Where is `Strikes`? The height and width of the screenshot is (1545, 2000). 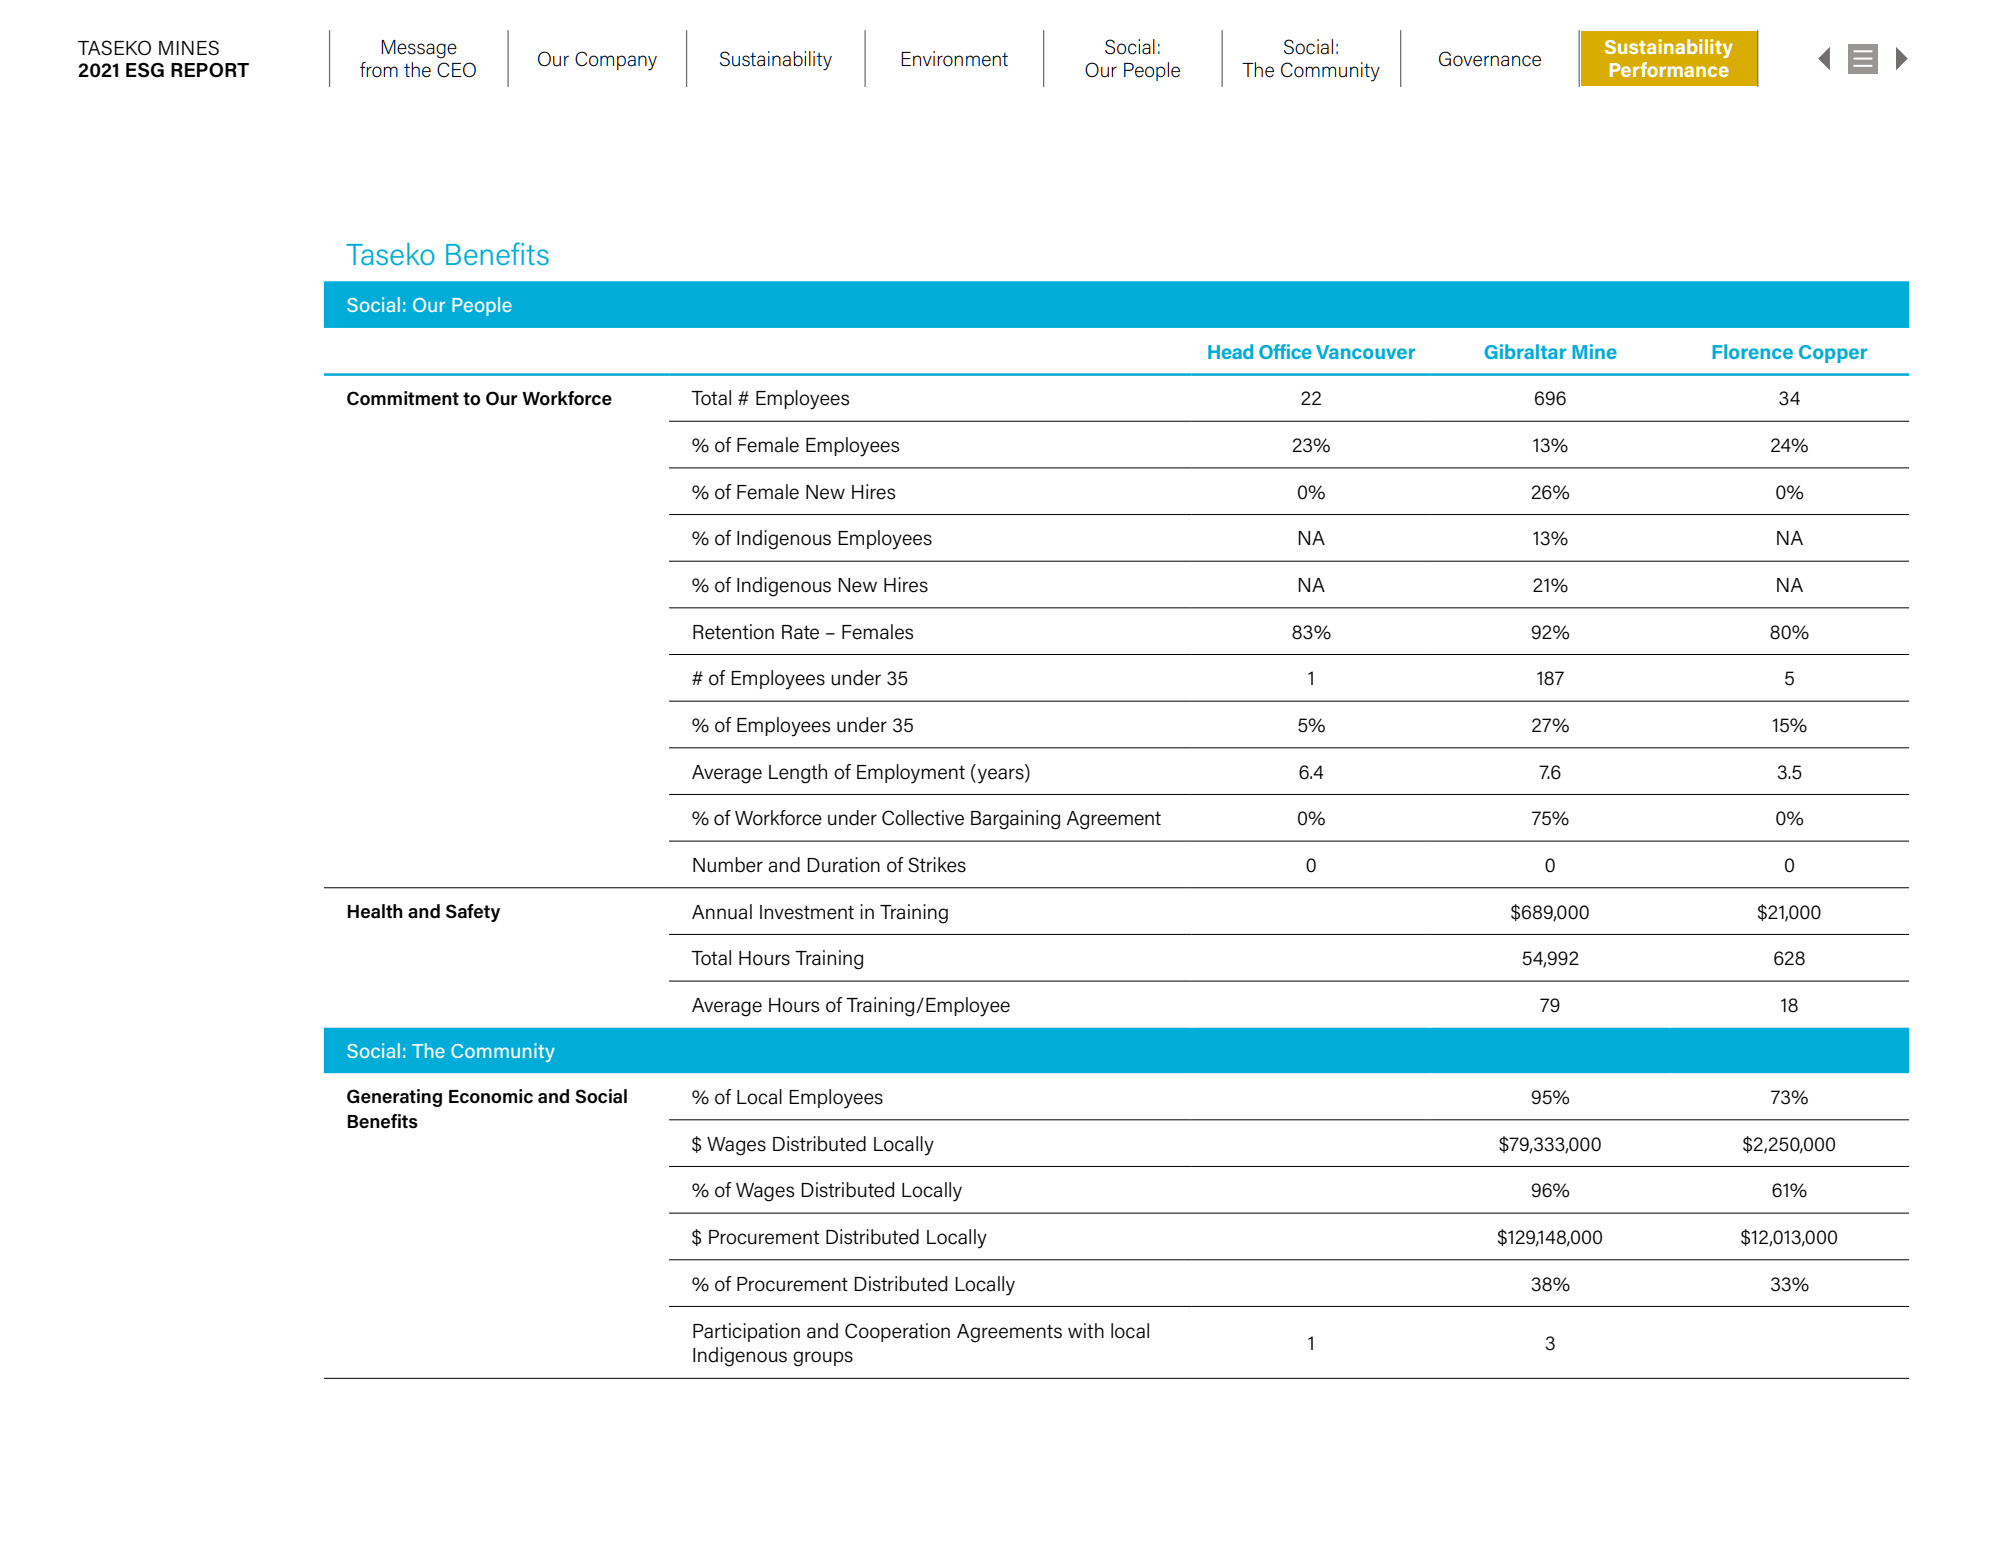
Strikes is located at coordinates (937, 865).
